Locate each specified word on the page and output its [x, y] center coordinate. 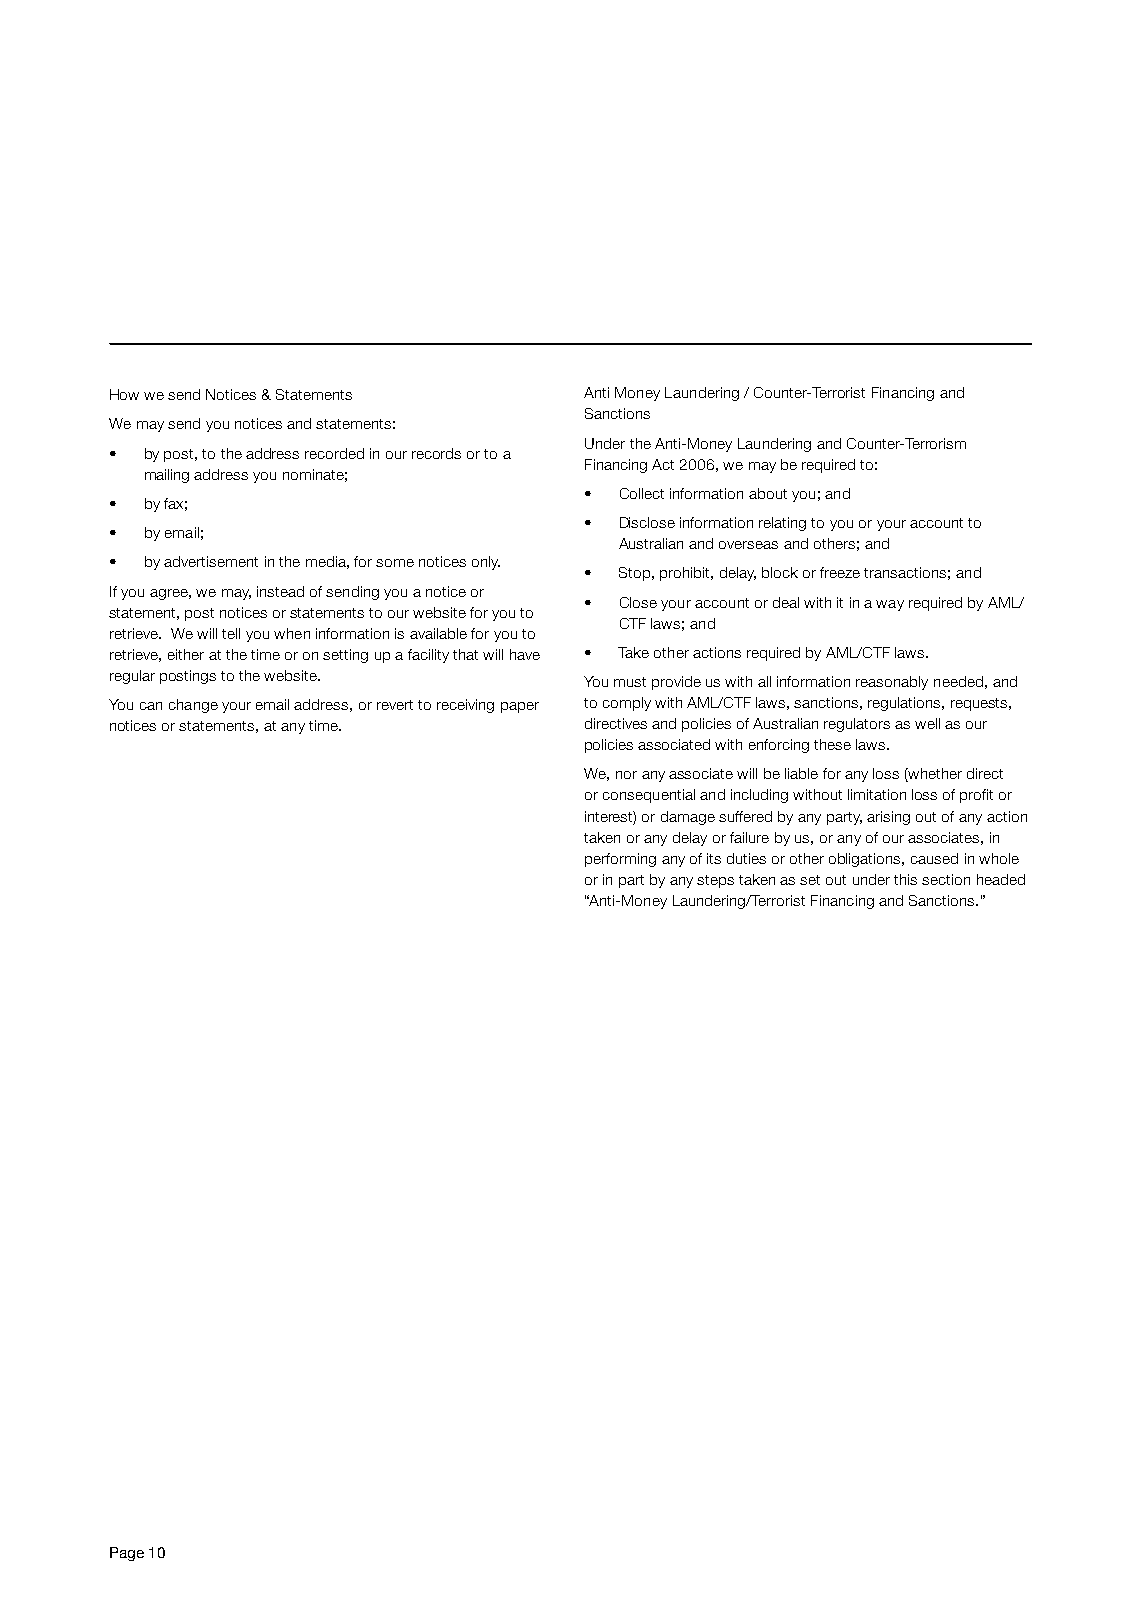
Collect [642, 493]
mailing [167, 476]
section [946, 879]
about [768, 493]
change [193, 706]
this [905, 879]
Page [127, 1554]
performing [620, 860]
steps [715, 881]
